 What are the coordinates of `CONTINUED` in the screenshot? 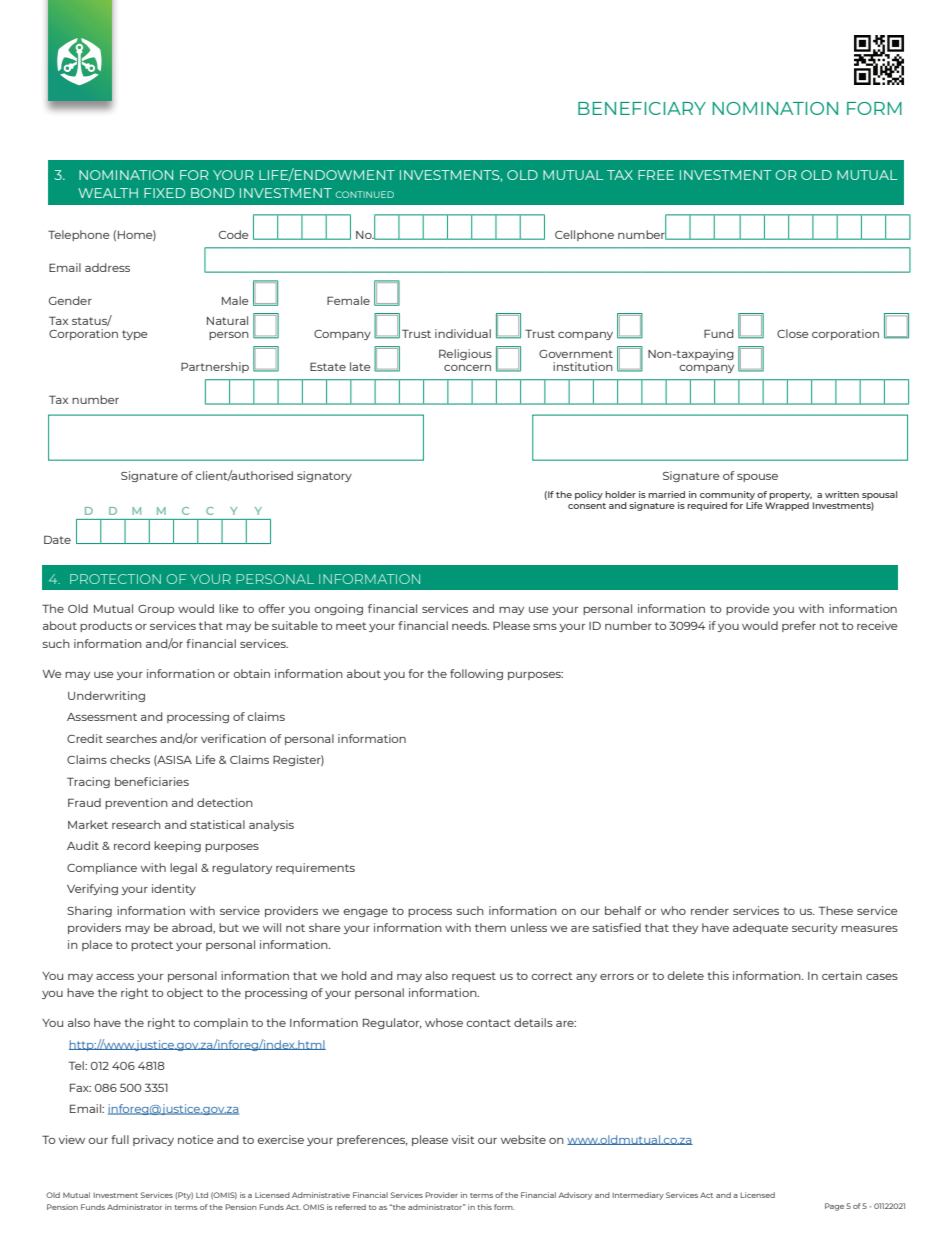 It's located at (365, 194).
